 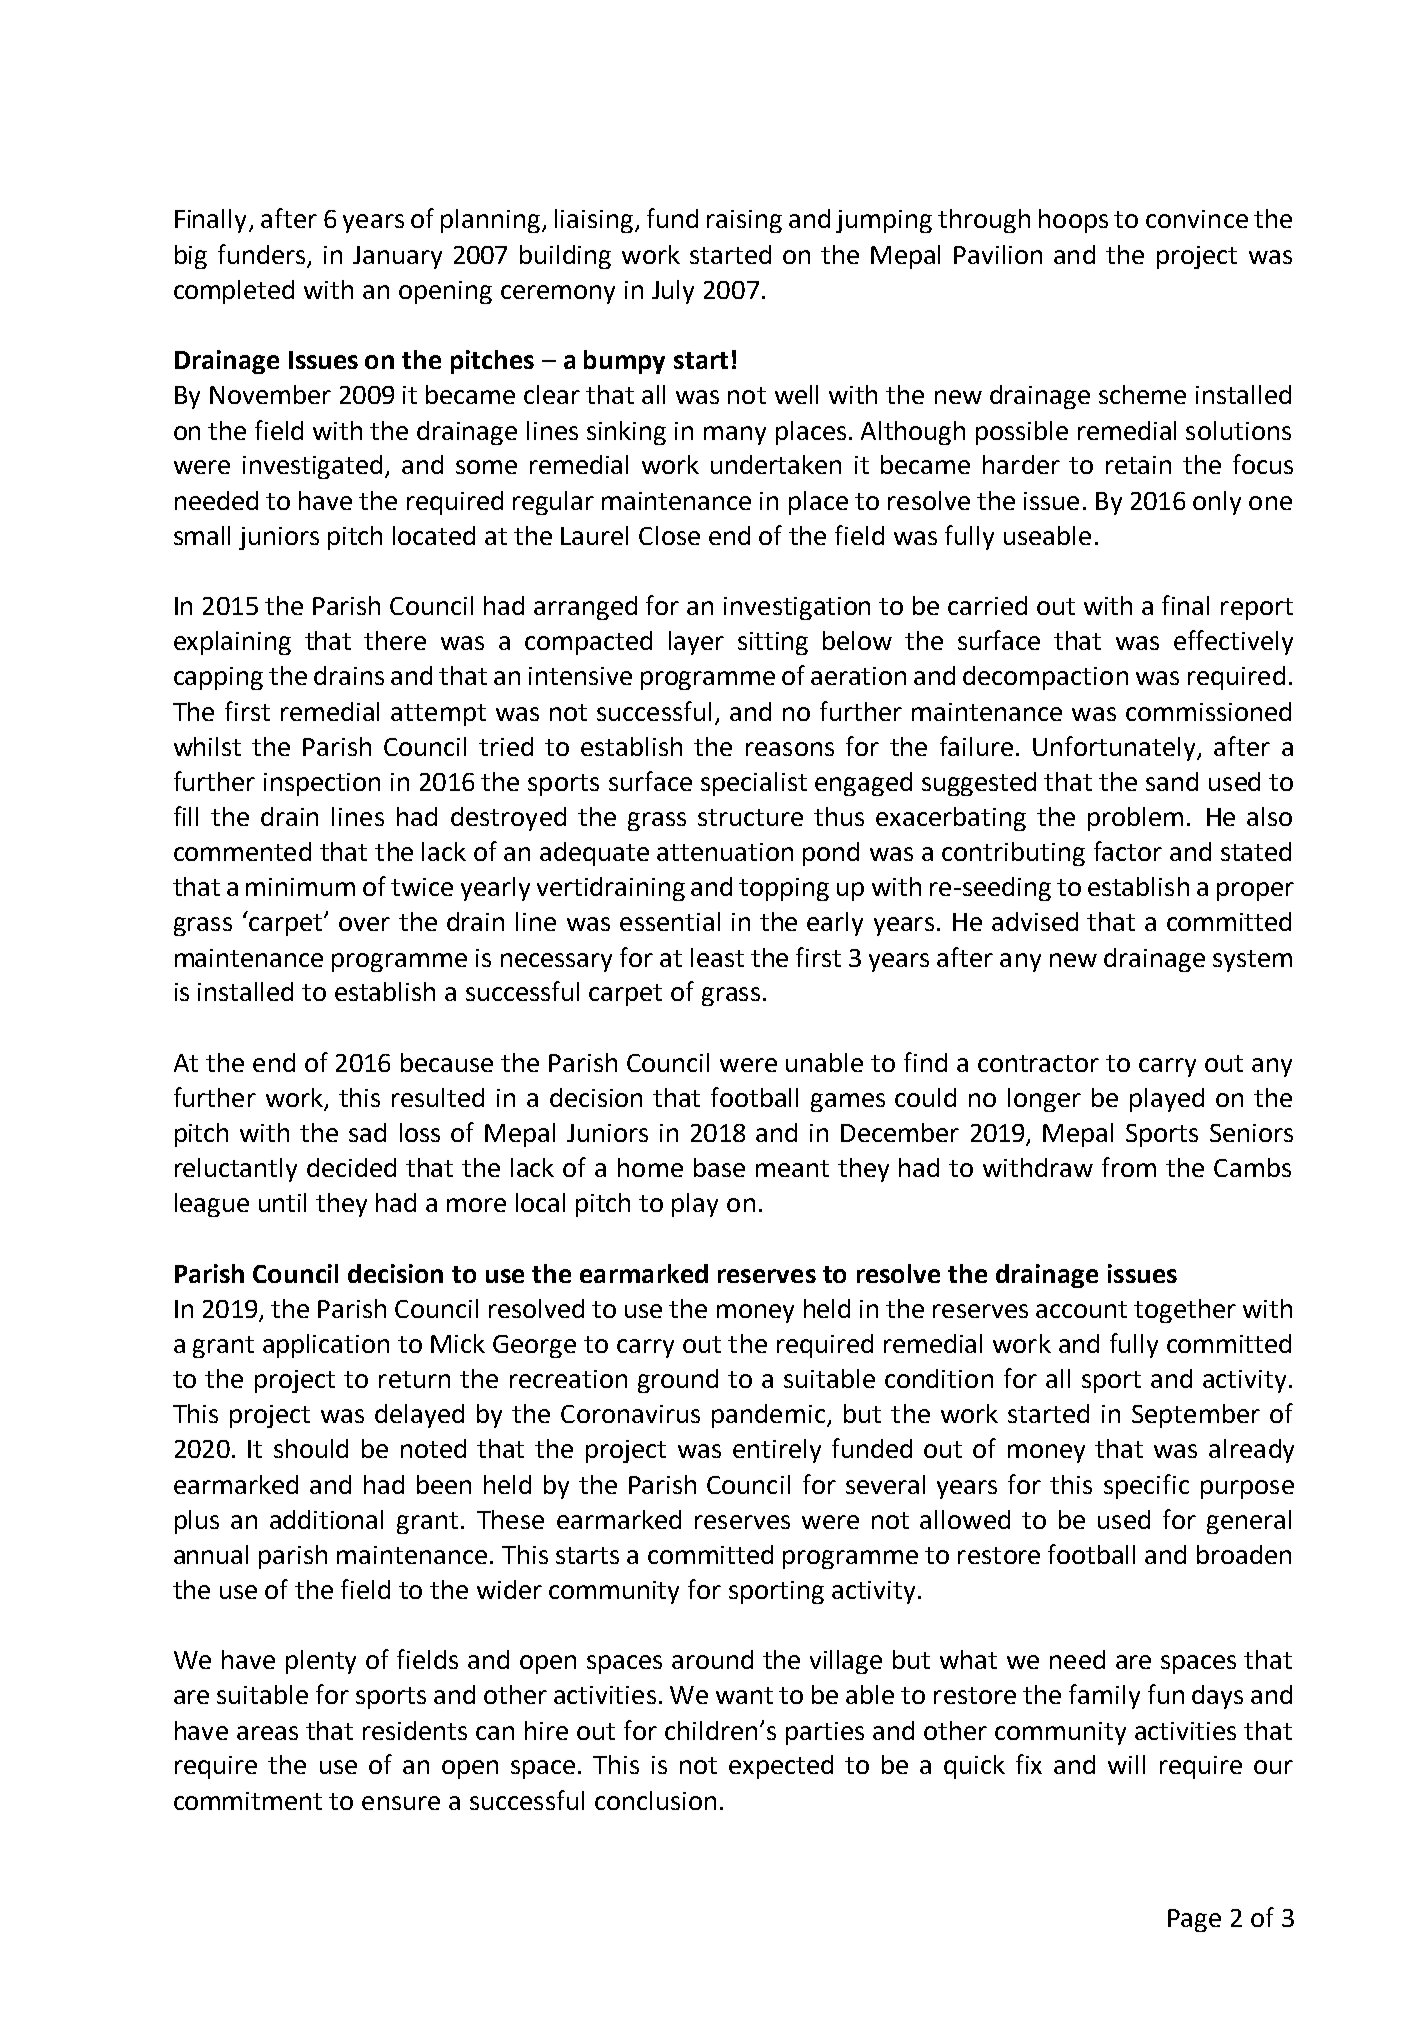 What do you see at coordinates (1038, 1063) in the screenshot?
I see `contractor` at bounding box center [1038, 1063].
